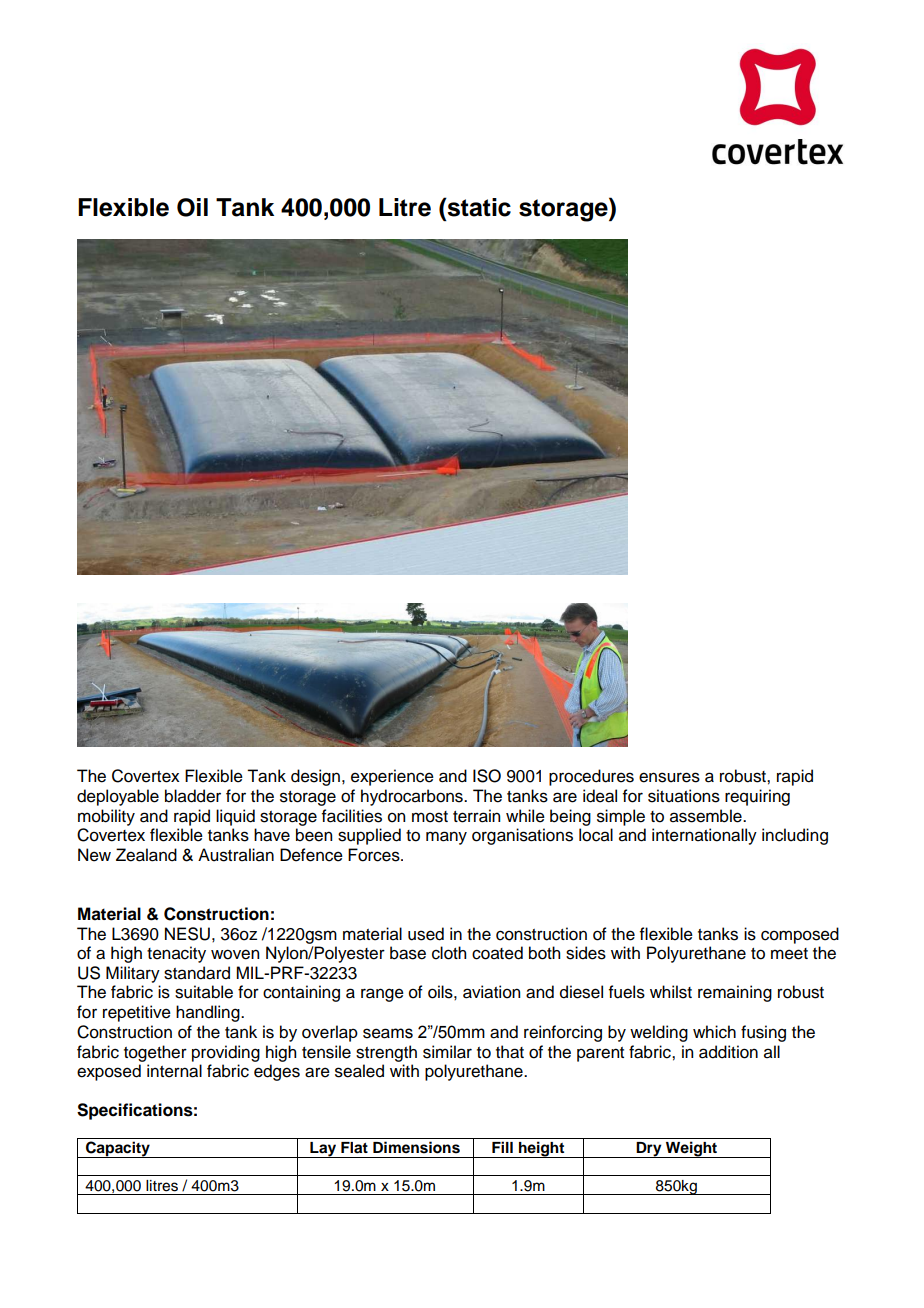  I want to click on tenacity, so click(176, 954).
